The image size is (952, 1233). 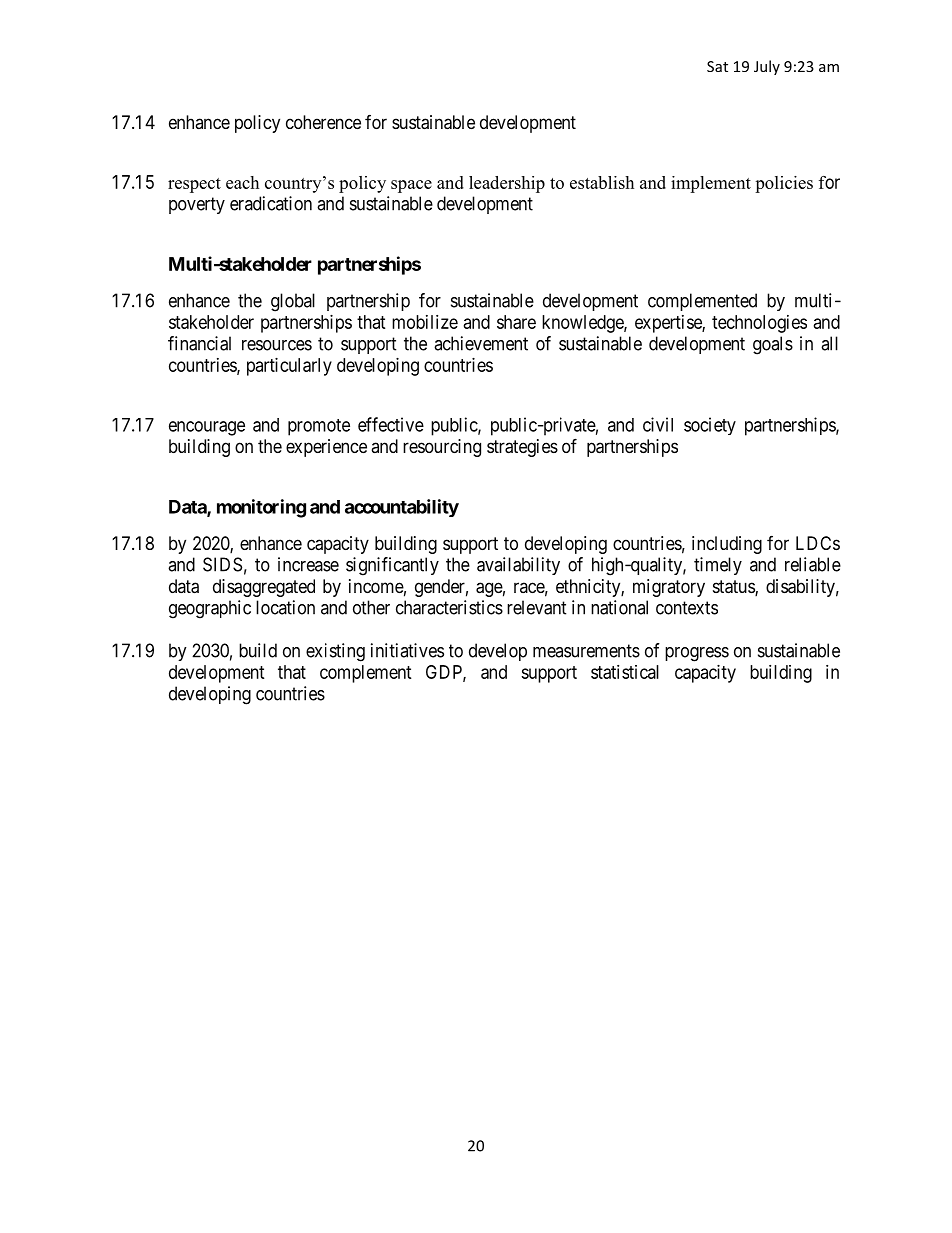 What do you see at coordinates (323, 122) in the image?
I see `coherence` at bounding box center [323, 122].
